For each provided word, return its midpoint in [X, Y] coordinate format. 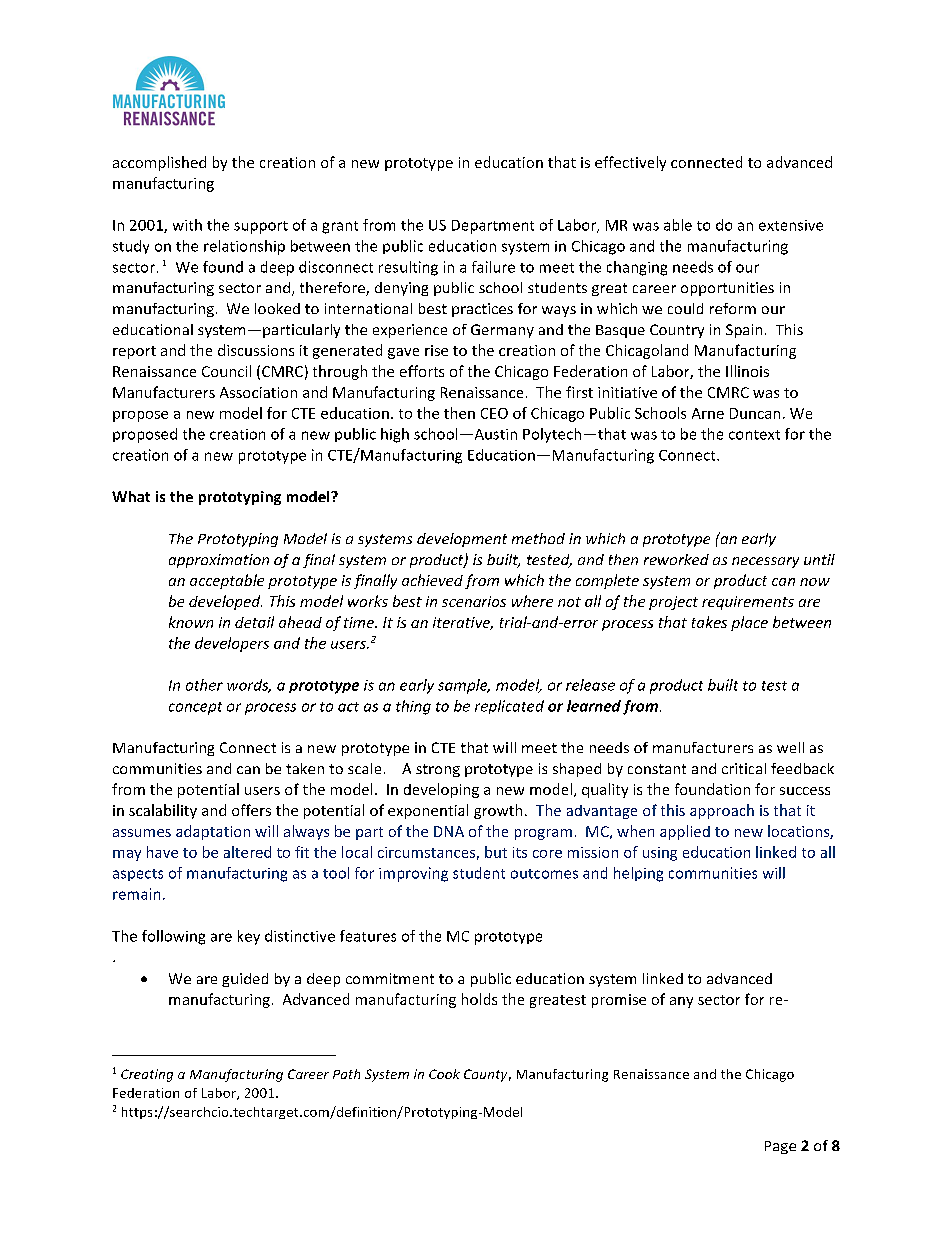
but [496, 852]
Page [780, 1147]
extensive [791, 225]
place [749, 623]
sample [464, 686]
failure [493, 267]
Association [258, 392]
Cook [444, 1074]
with [187, 225]
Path [346, 1074]
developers [232, 644]
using [660, 854]
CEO [494, 413]
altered [247, 852]
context [754, 435]
